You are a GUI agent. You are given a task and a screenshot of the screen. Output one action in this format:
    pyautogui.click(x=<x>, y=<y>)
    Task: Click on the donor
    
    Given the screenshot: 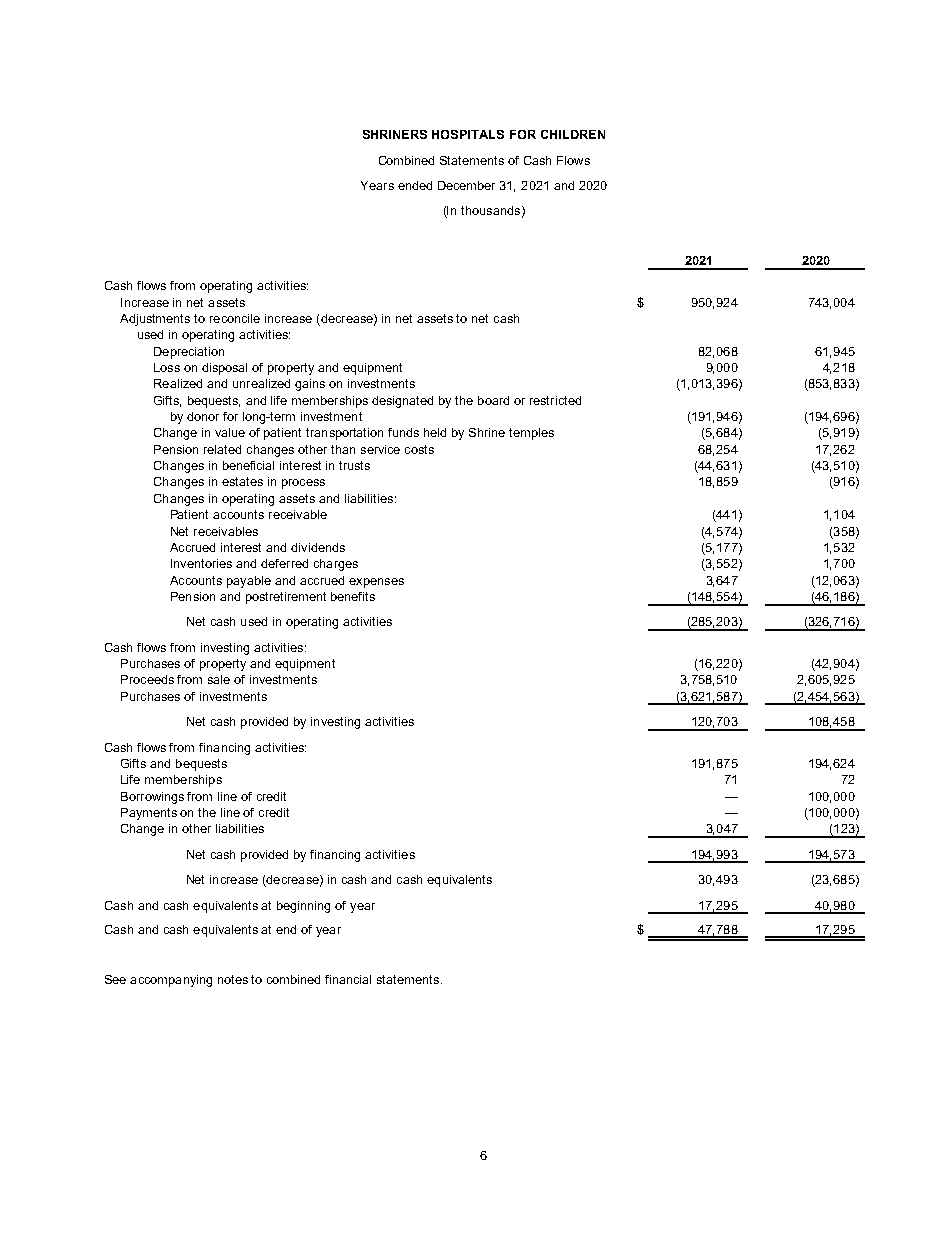 What is the action you would take?
    pyautogui.click(x=203, y=416)
